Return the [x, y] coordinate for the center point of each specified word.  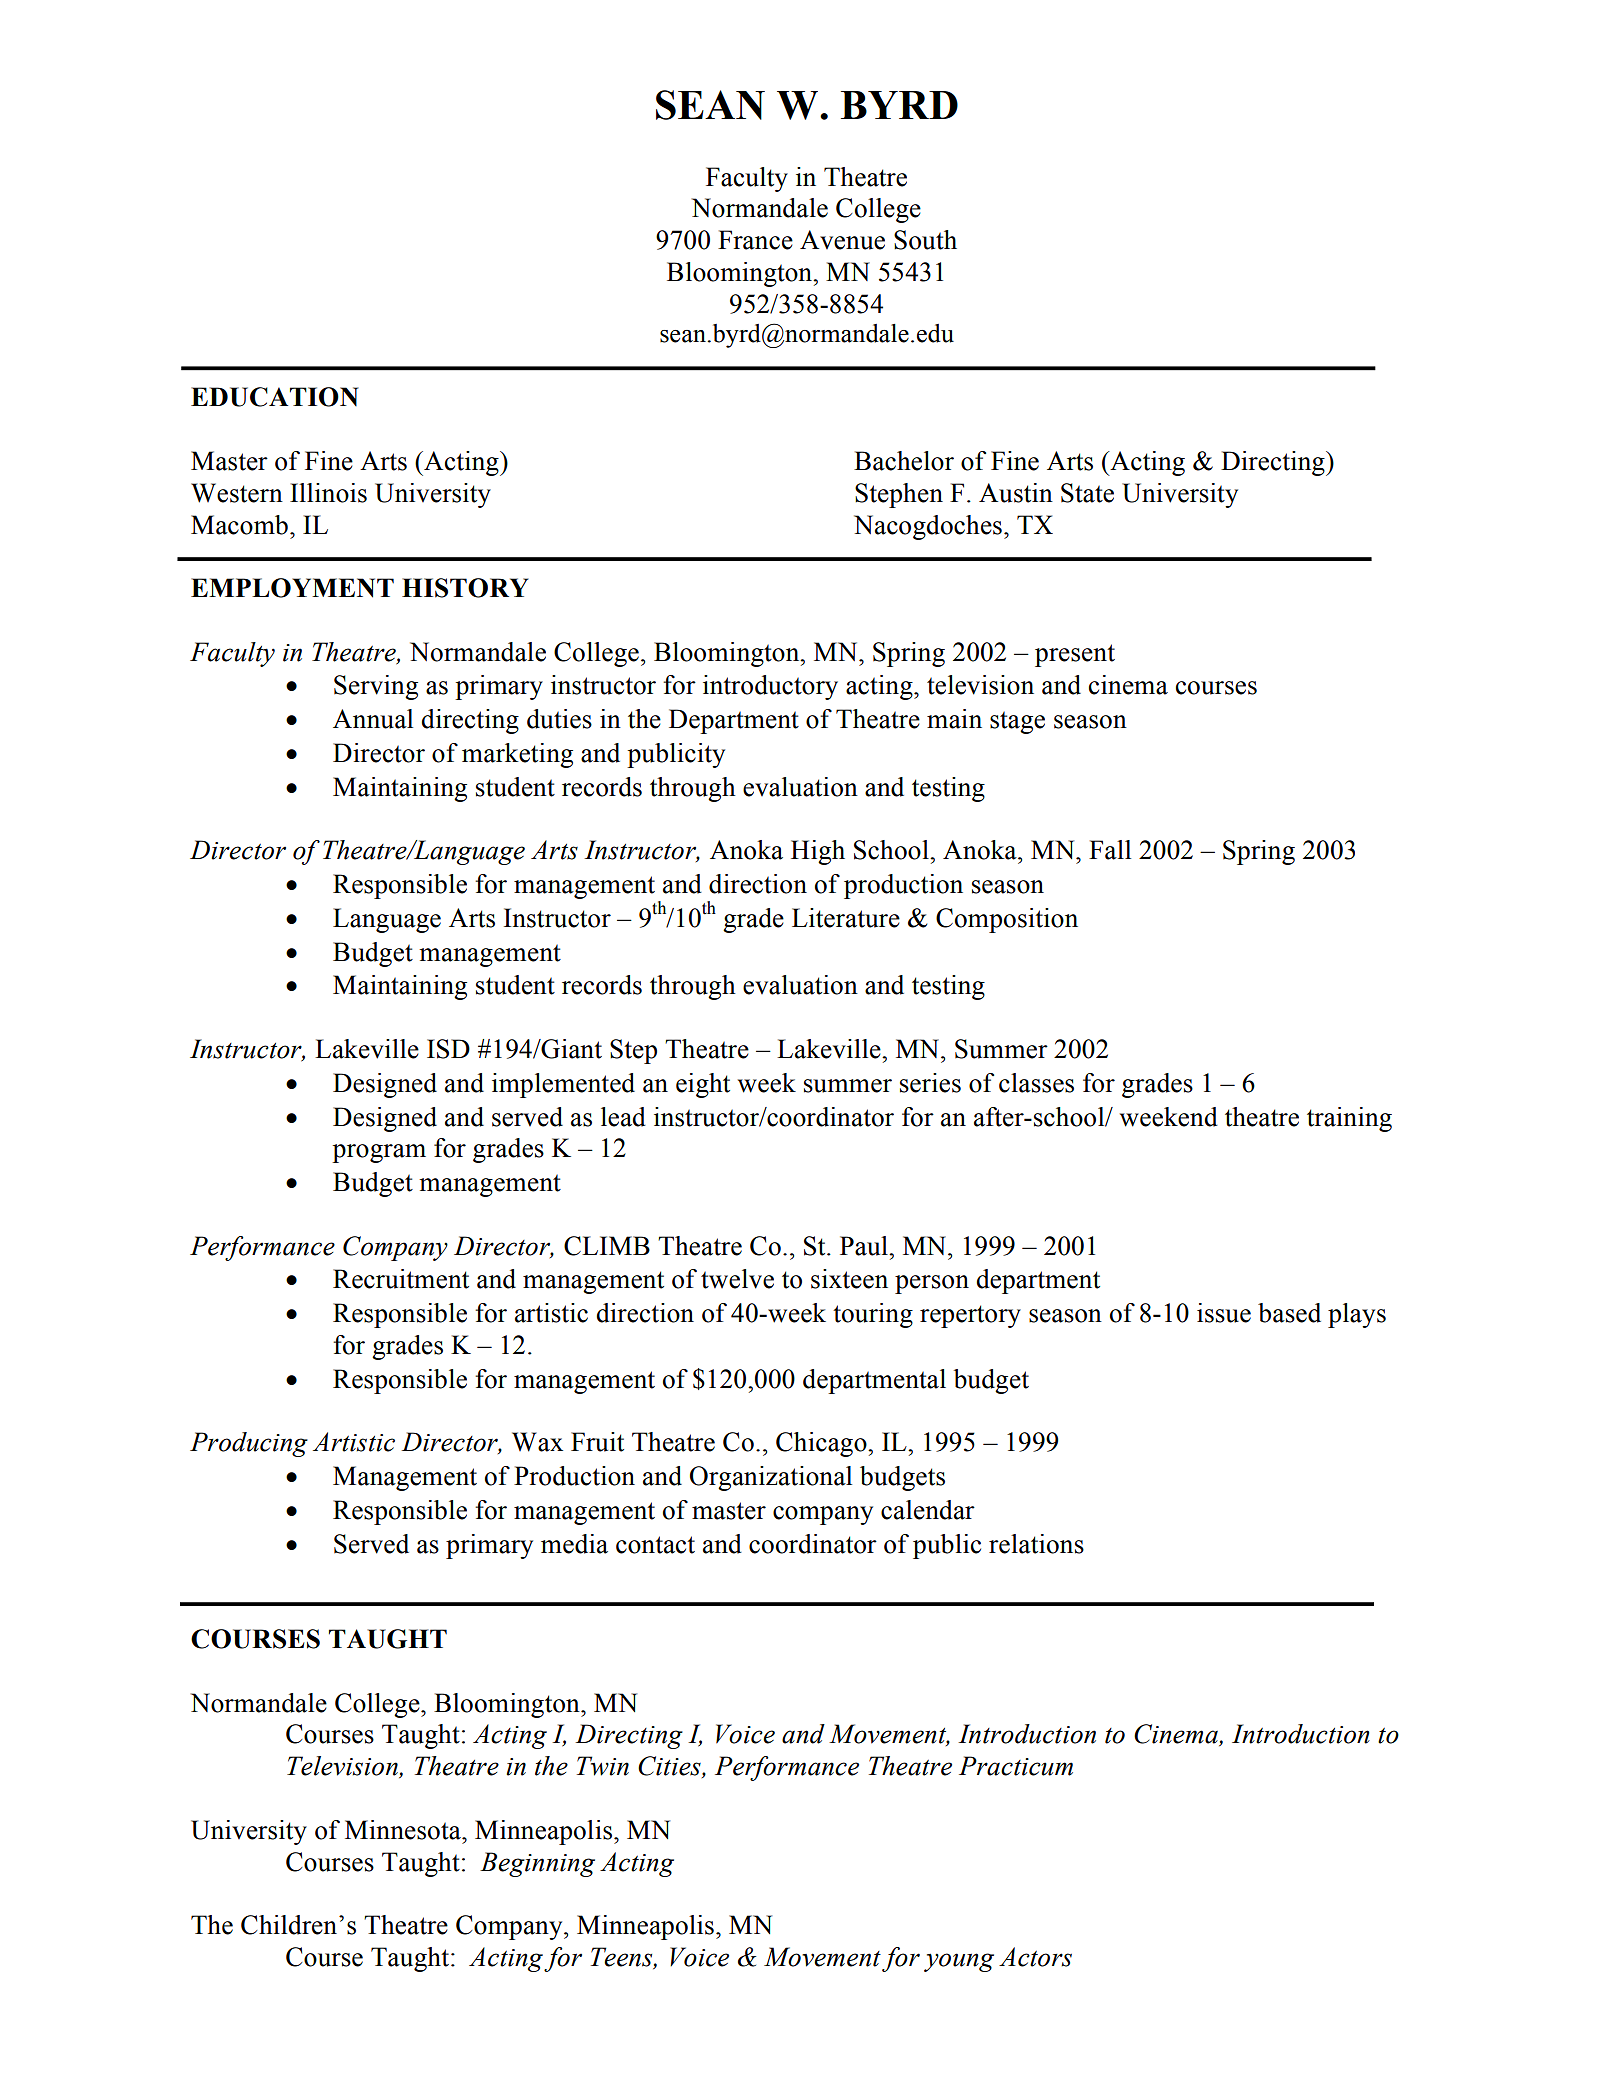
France [755, 240]
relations [1036, 1544]
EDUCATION [274, 397]
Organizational [771, 1478]
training [1349, 1119]
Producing [249, 1444]
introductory [770, 687]
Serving [376, 687]
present [1075, 655]
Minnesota [404, 1830]
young [959, 1962]
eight [703, 1085]
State [1087, 493]
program [379, 1153]
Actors [1035, 1957]
